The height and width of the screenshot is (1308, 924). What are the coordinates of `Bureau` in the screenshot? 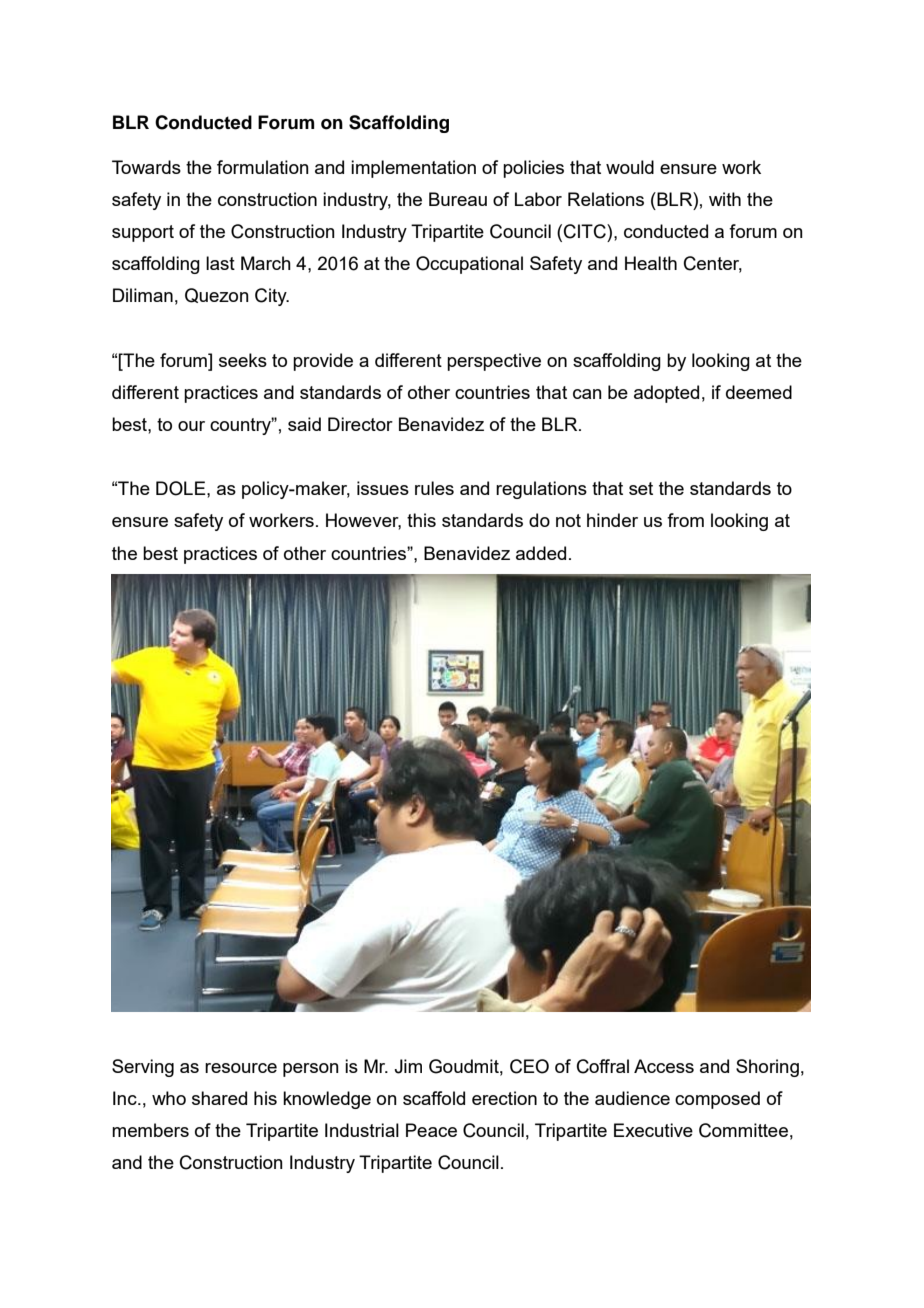 It's located at (458, 199).
